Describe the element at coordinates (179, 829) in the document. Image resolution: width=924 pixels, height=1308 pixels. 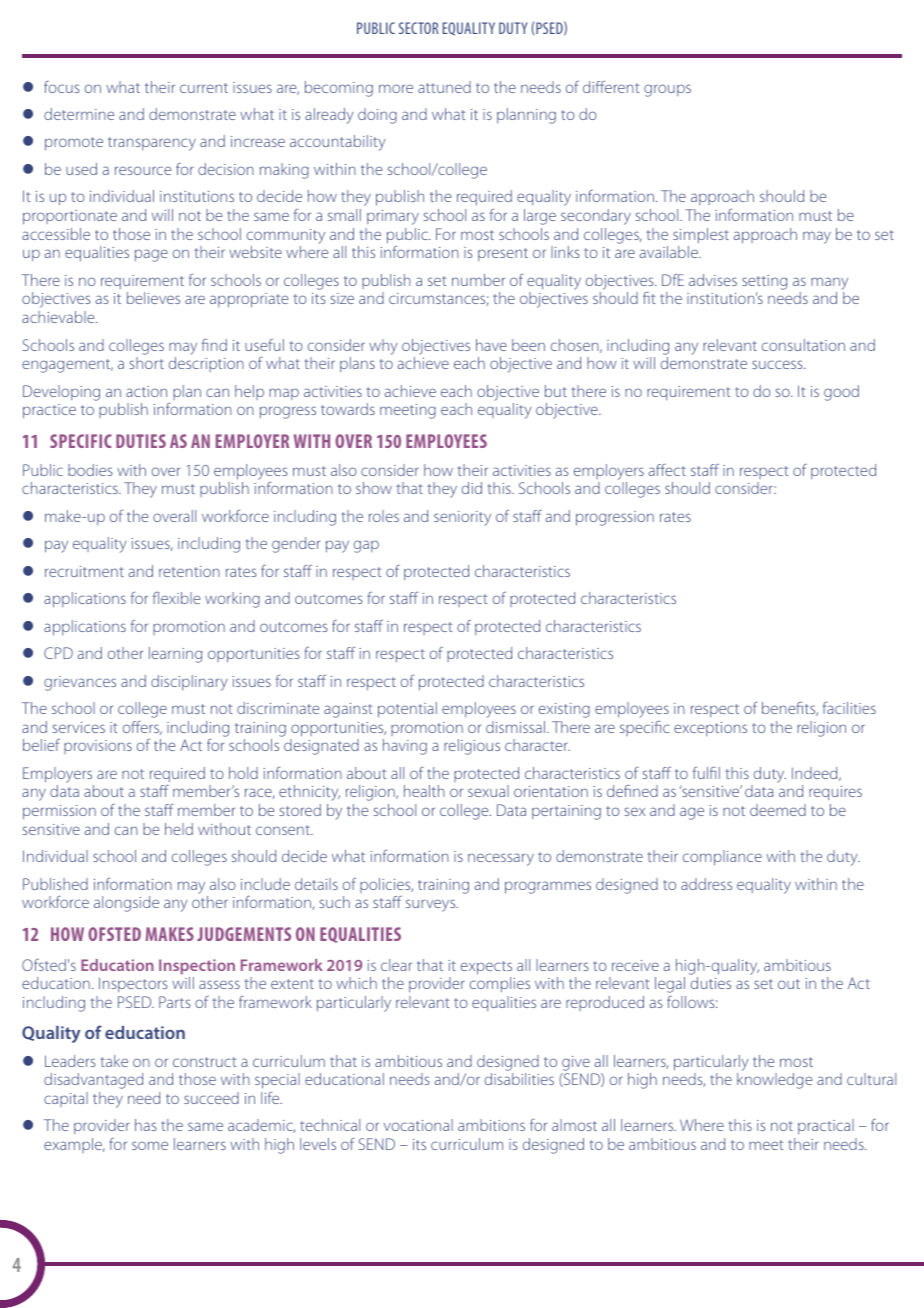
I see `held` at that location.
